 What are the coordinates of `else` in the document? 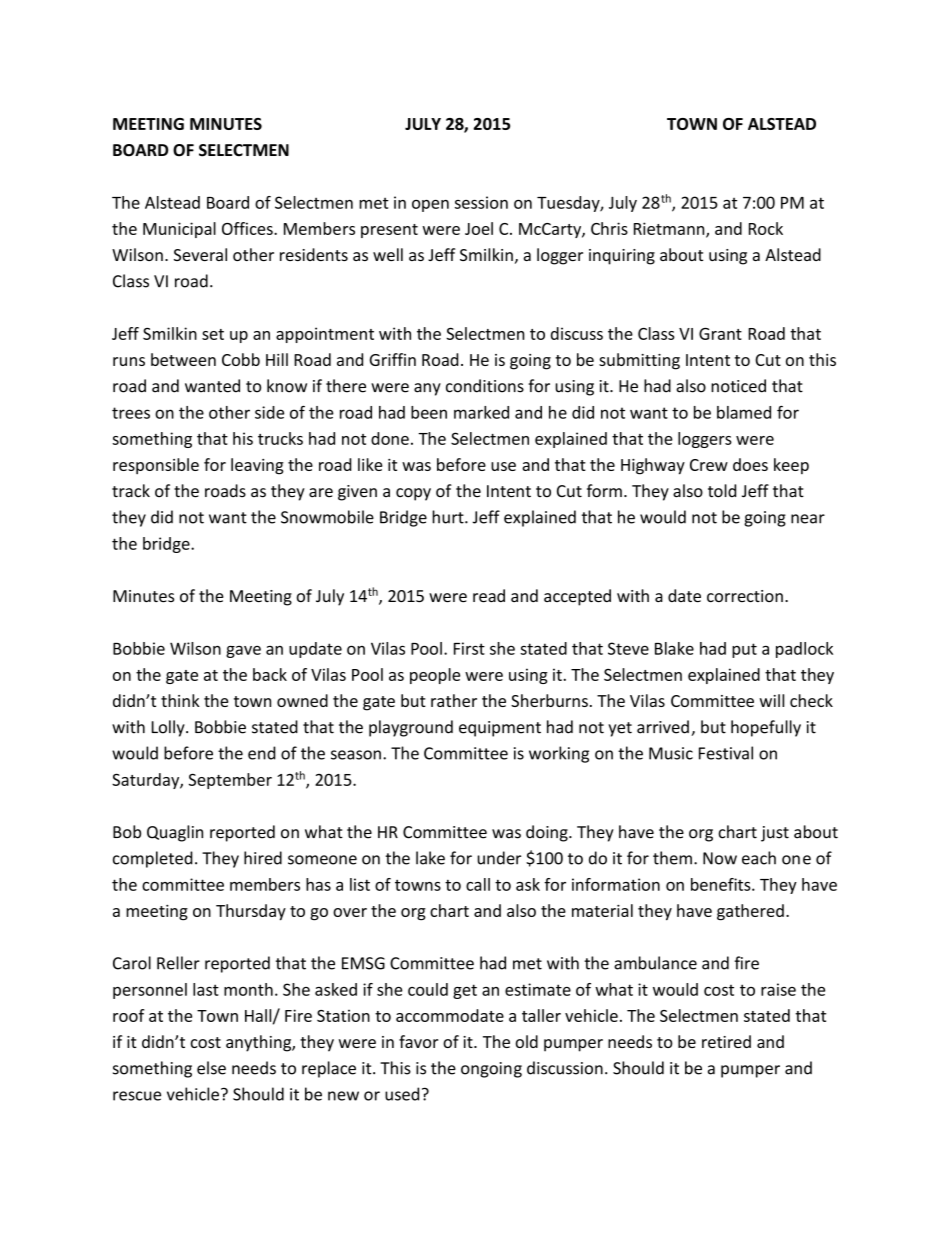 It's located at (211, 1068).
